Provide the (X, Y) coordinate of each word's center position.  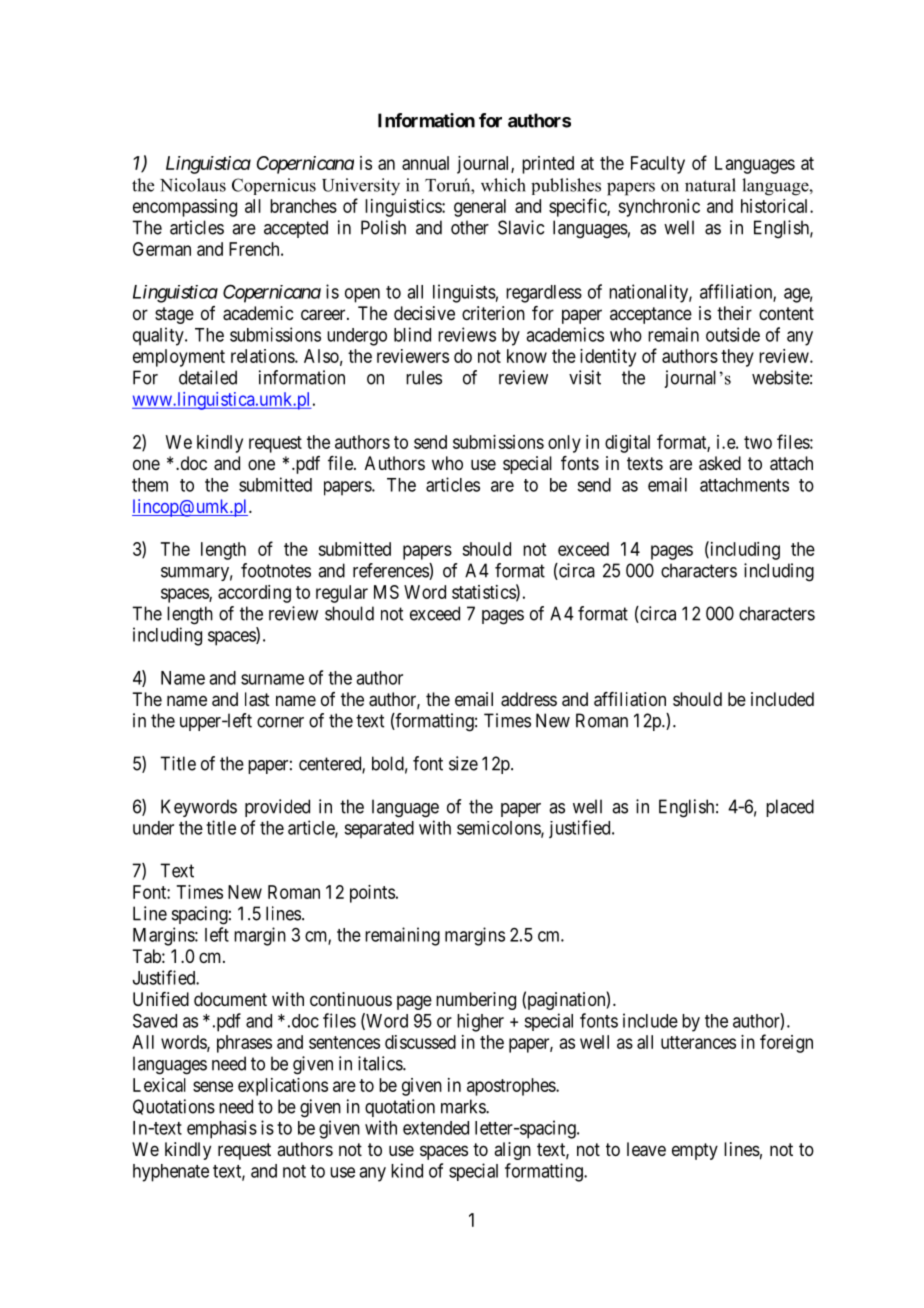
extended (436, 1128)
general (480, 208)
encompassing (185, 208)
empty (695, 1151)
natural (710, 185)
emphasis (222, 1129)
